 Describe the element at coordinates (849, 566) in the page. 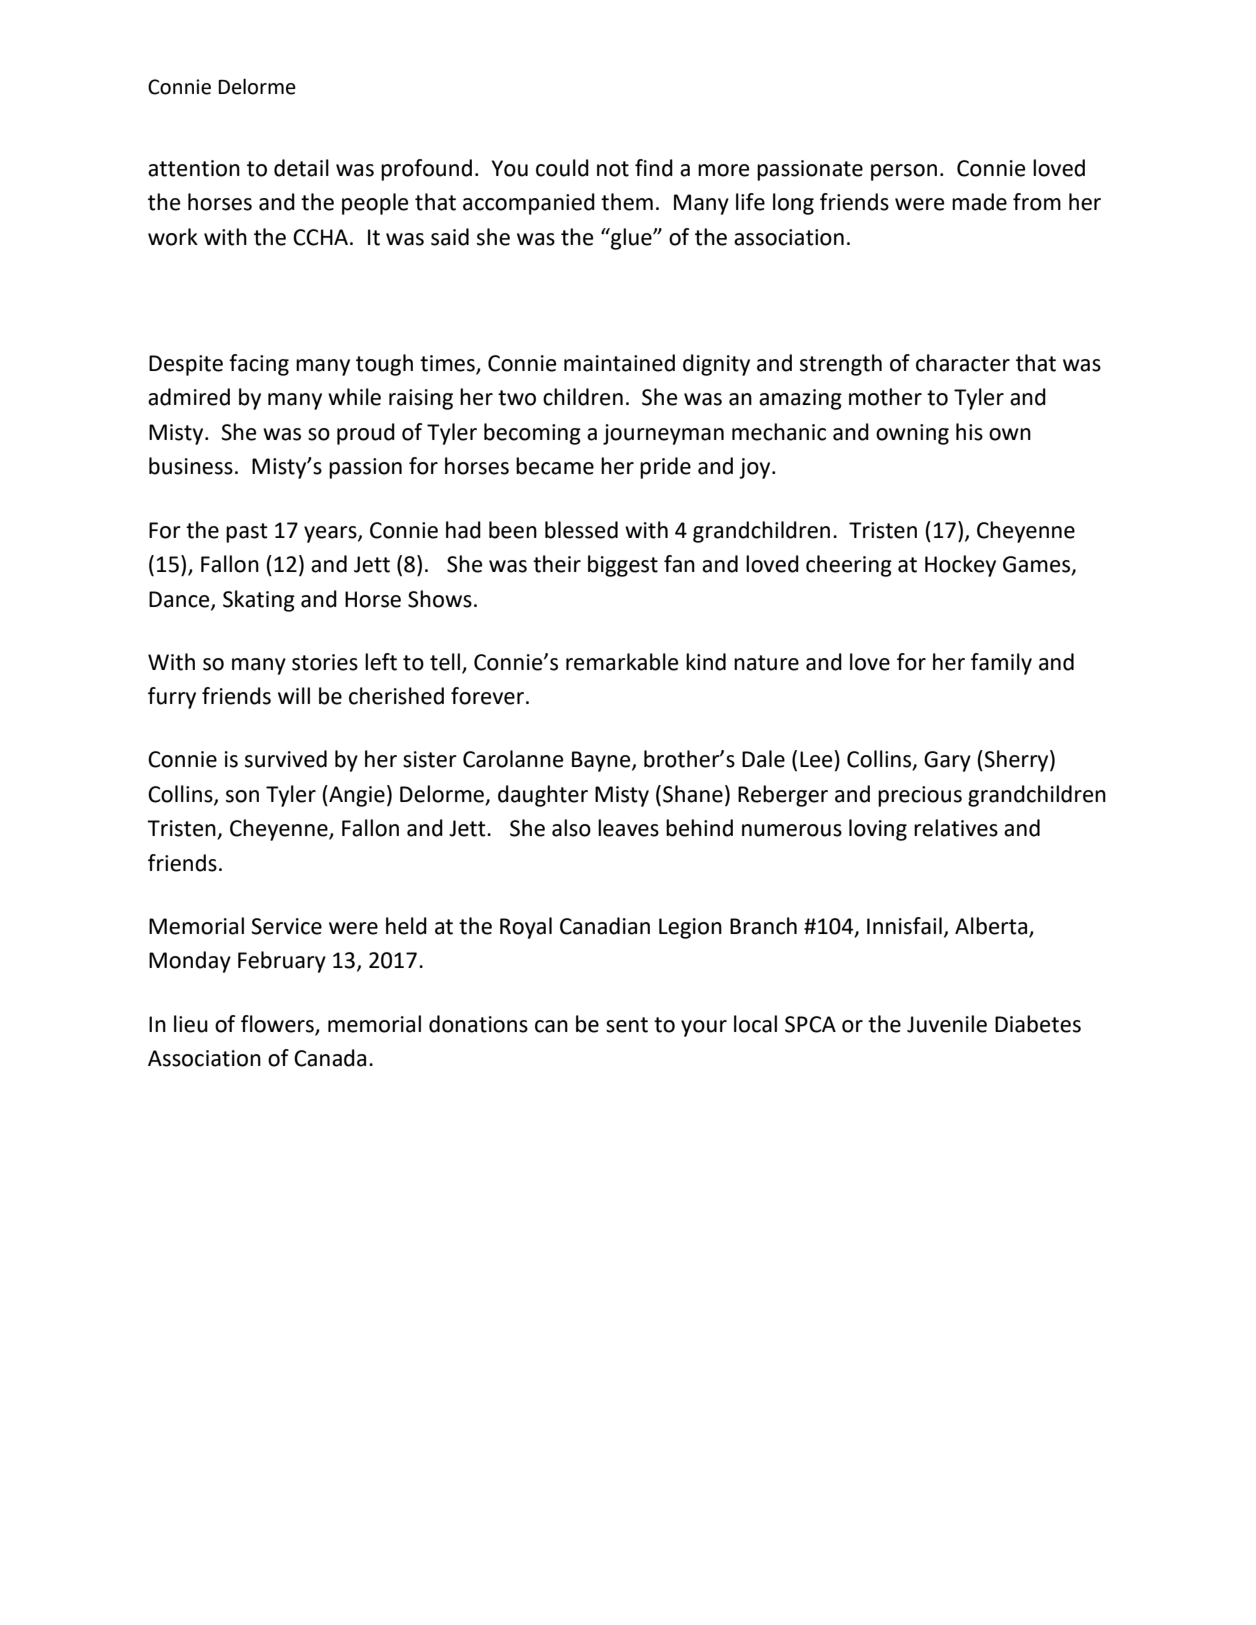

I see `cheering` at that location.
